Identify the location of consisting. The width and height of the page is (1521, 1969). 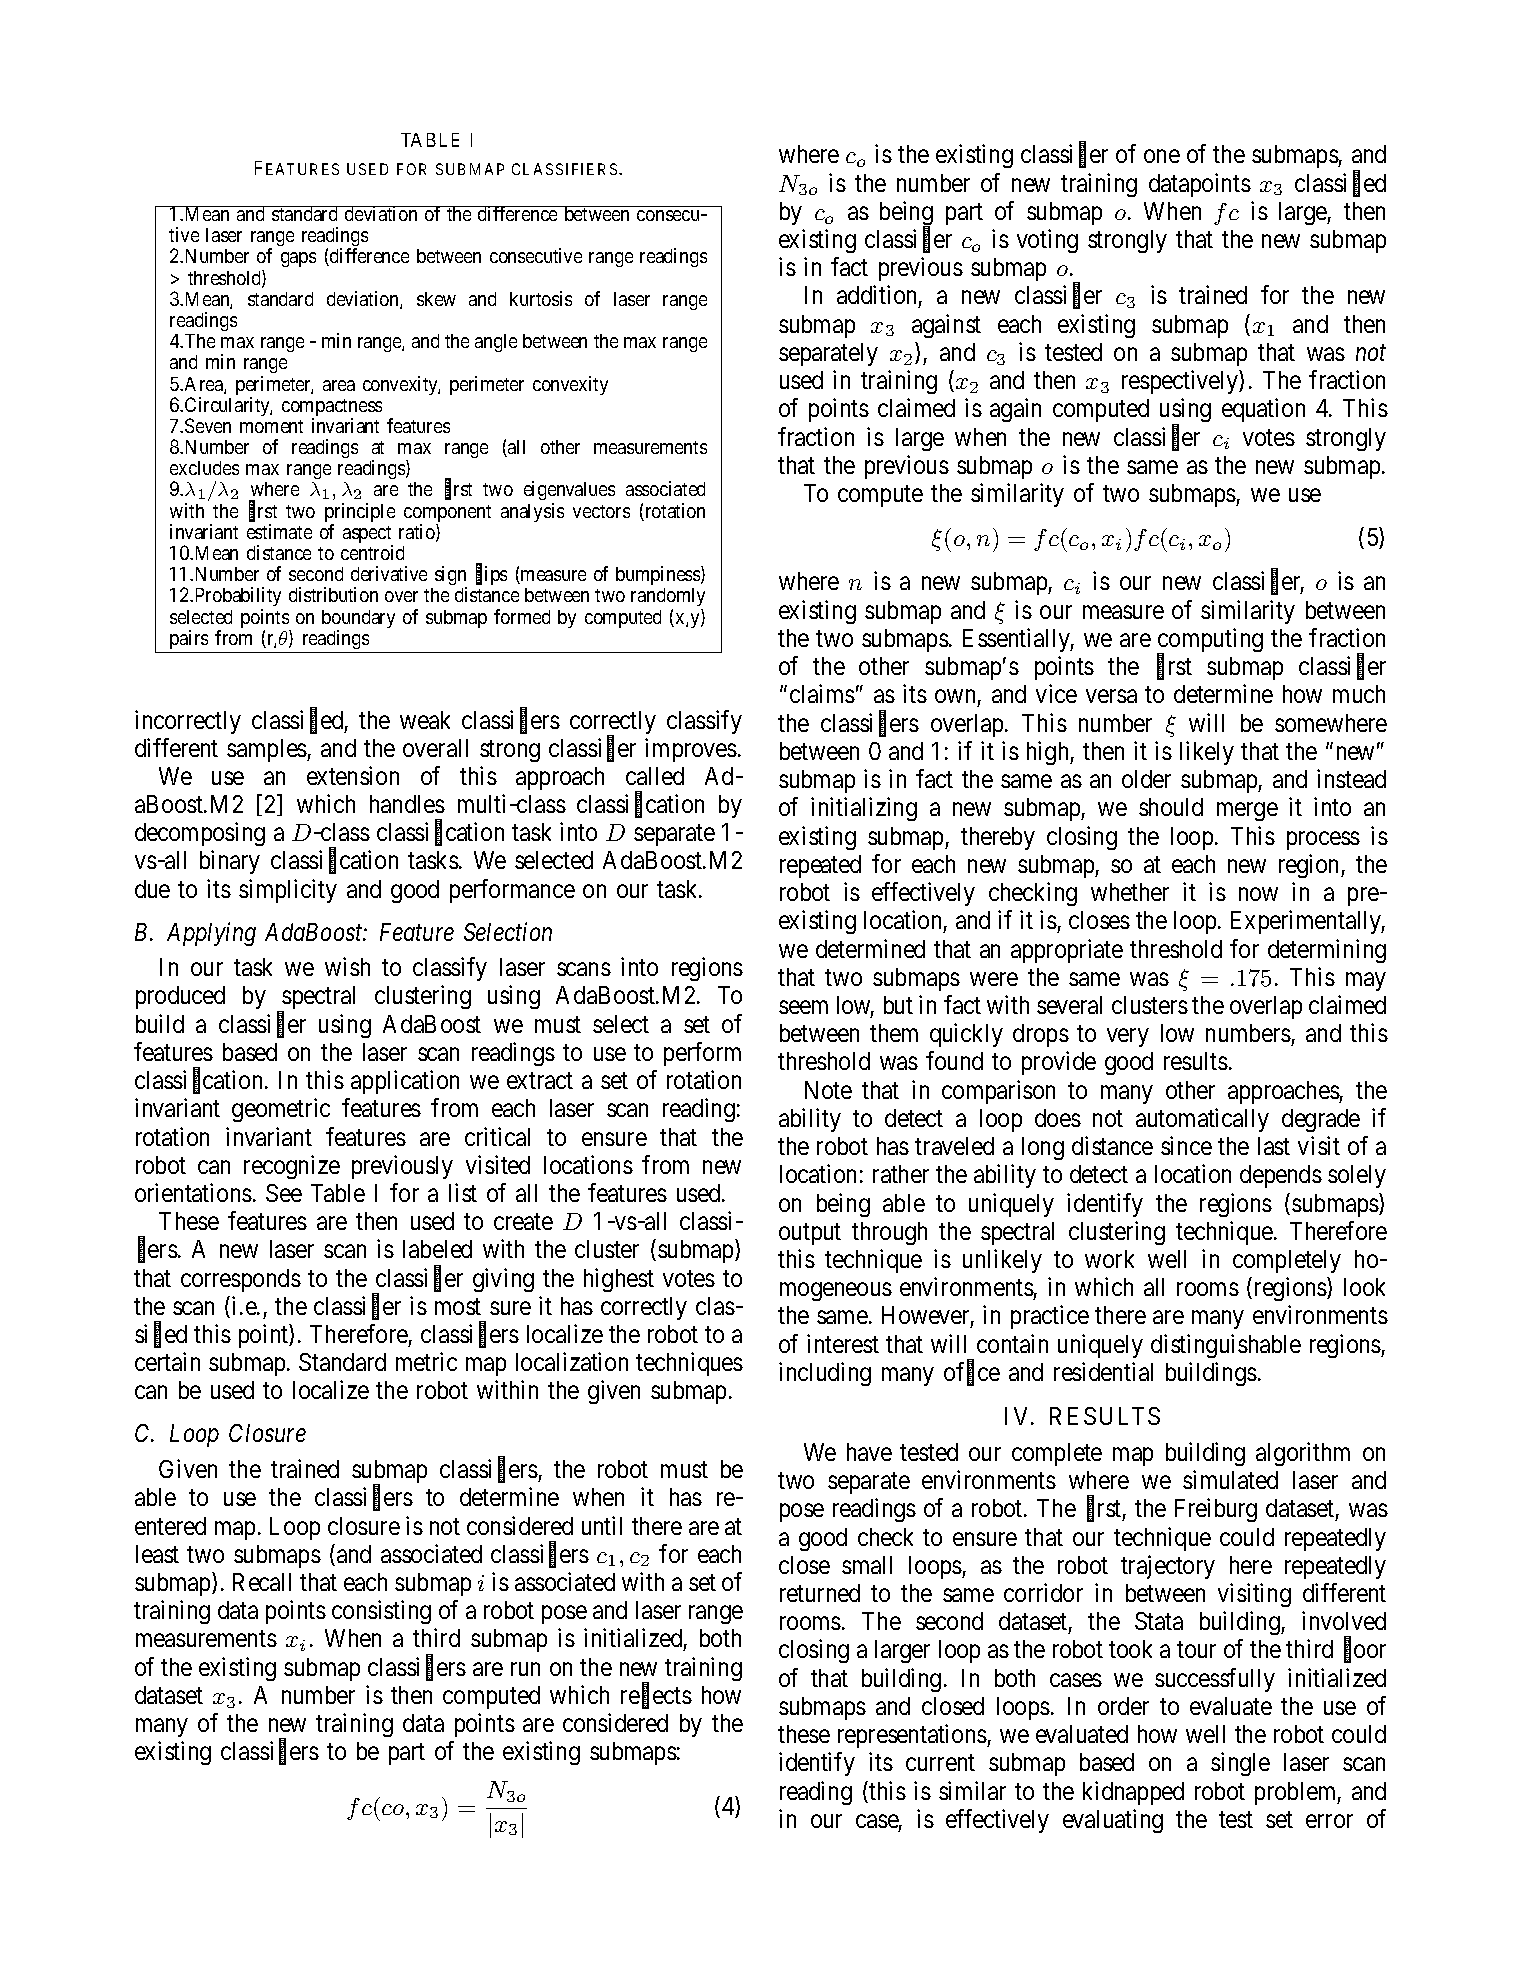
(381, 1612).
